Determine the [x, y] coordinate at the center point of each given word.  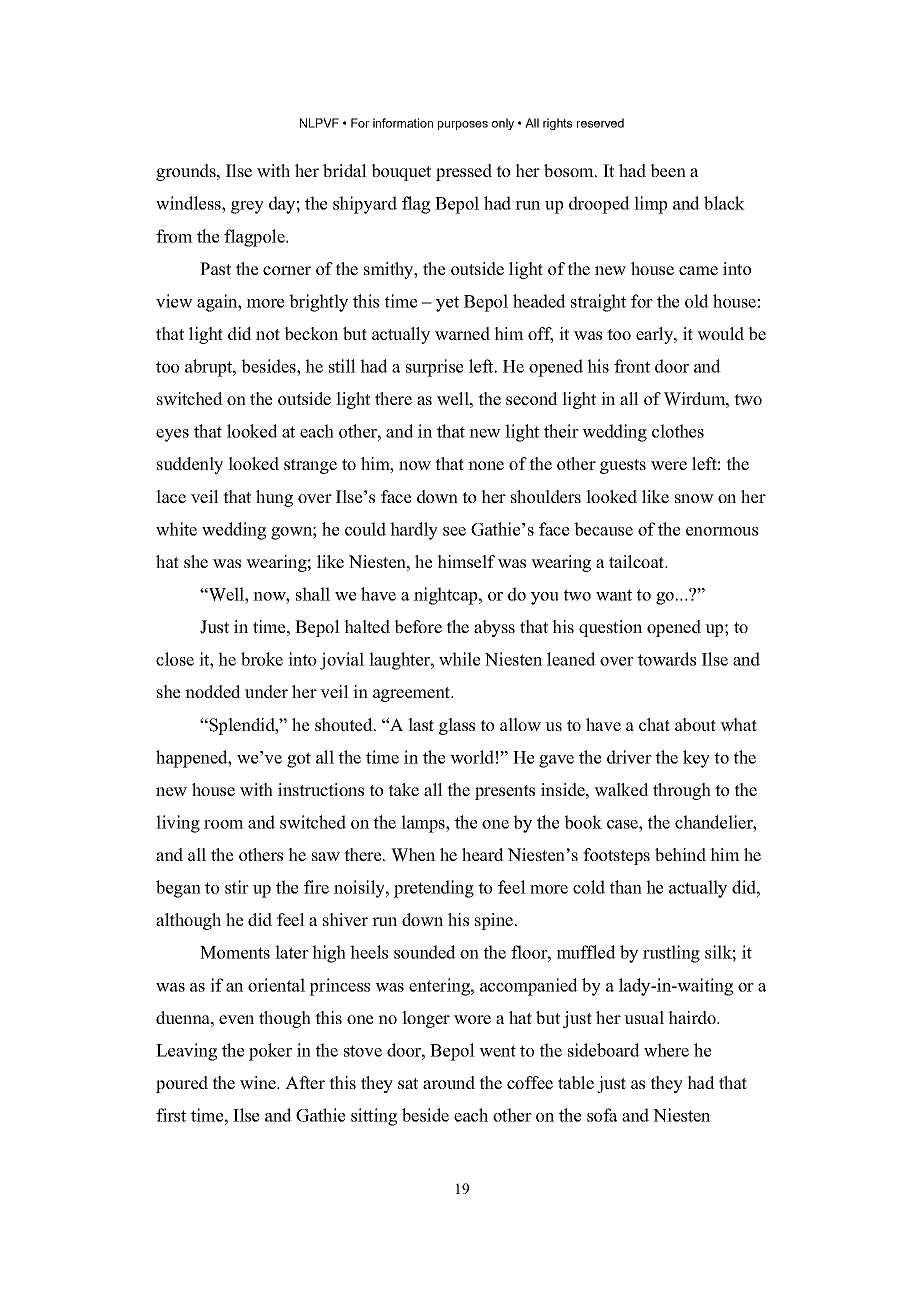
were [669, 465]
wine [259, 1082]
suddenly [190, 465]
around [449, 1082]
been [668, 170]
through [682, 791]
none [486, 465]
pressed [464, 172]
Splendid [242, 726]
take [403, 789]
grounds [187, 172]
